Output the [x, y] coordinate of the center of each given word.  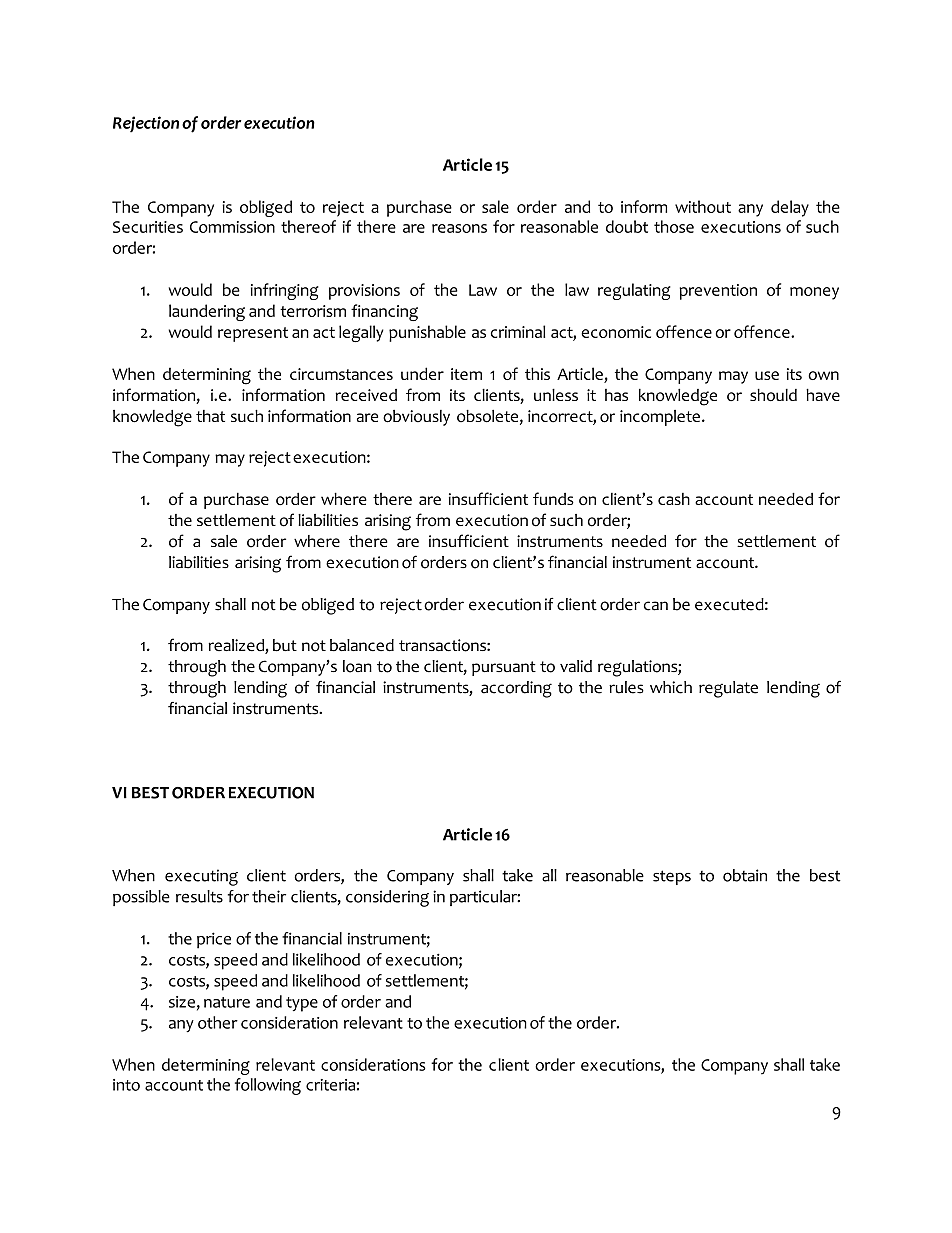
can [656, 606]
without [703, 206]
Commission [232, 227]
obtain [745, 875]
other [218, 1022]
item [466, 374]
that [210, 416]
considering [387, 898]
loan [357, 666]
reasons [459, 228]
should [773, 395]
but [285, 645]
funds [553, 498]
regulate [728, 689]
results [199, 896]
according [516, 689]
